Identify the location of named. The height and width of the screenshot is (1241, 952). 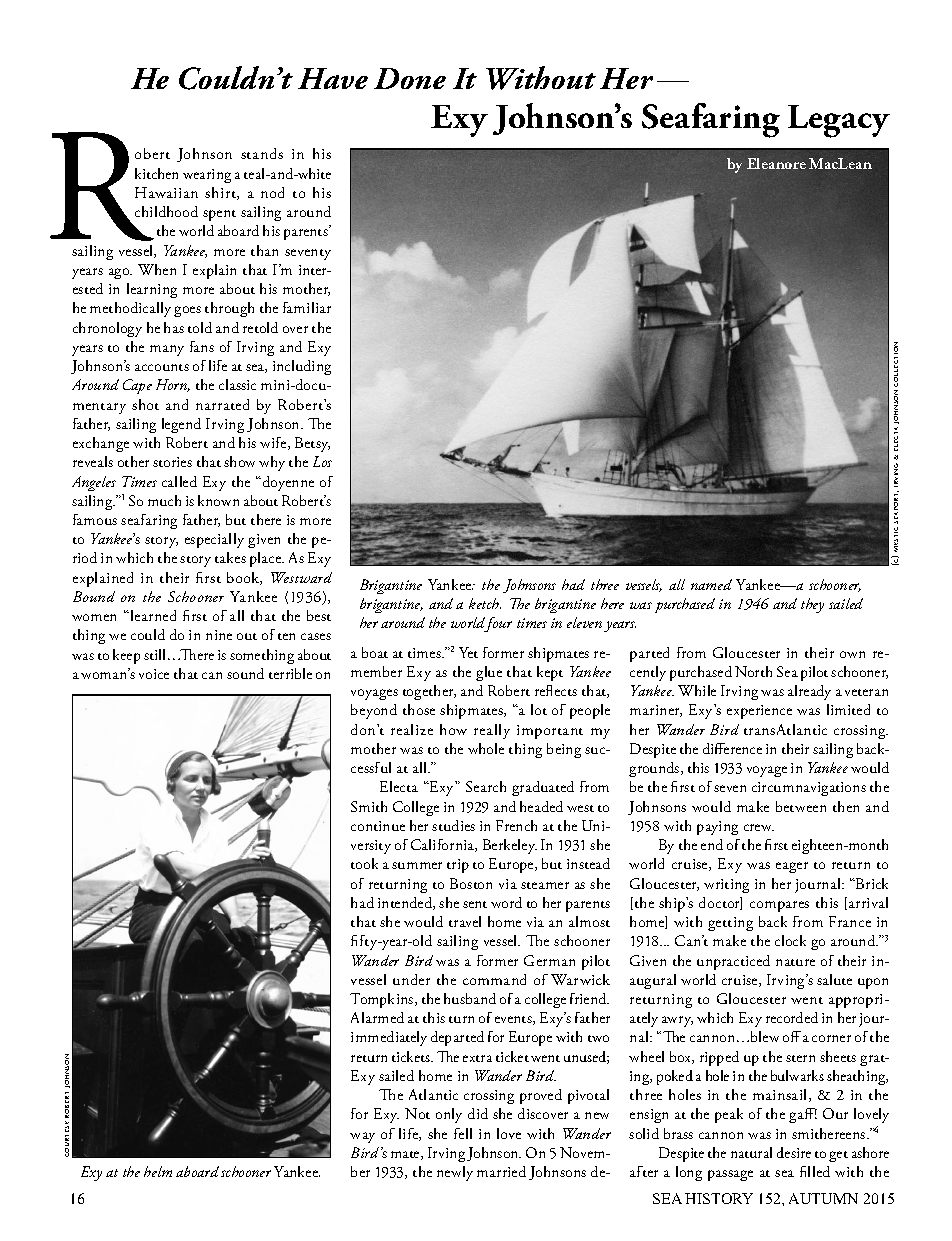
(711, 584).
